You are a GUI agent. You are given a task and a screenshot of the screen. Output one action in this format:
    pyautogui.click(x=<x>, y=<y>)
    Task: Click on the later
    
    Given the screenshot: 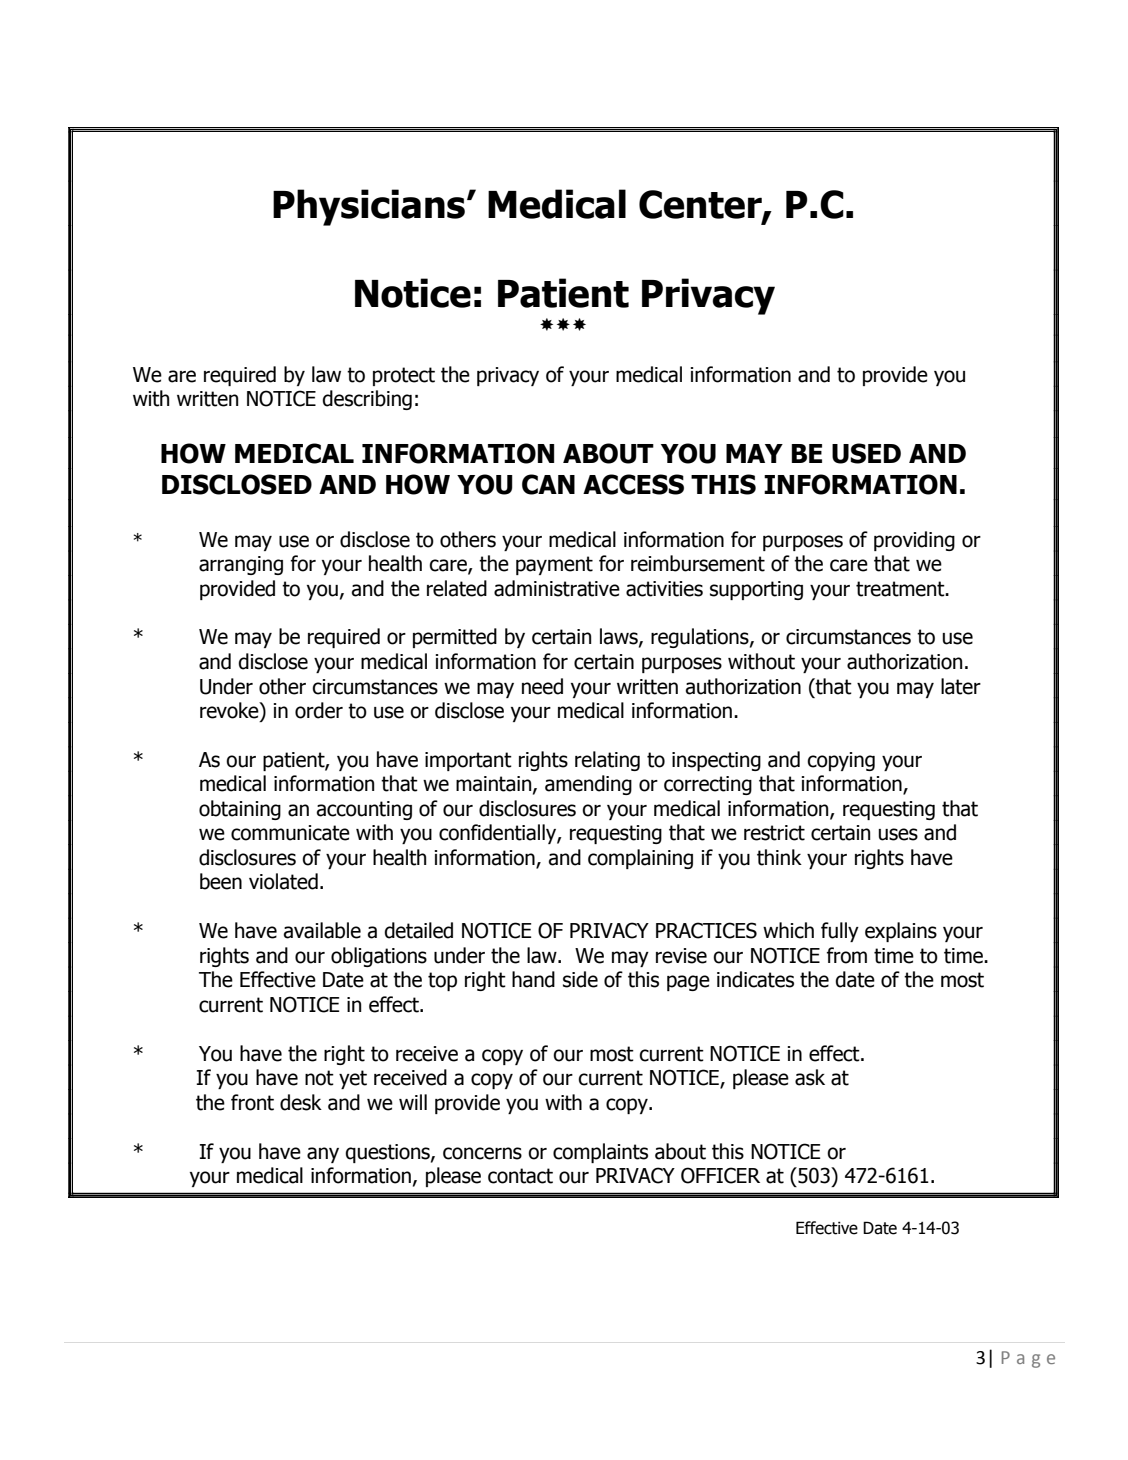 What is the action you would take?
    pyautogui.click(x=961, y=686)
